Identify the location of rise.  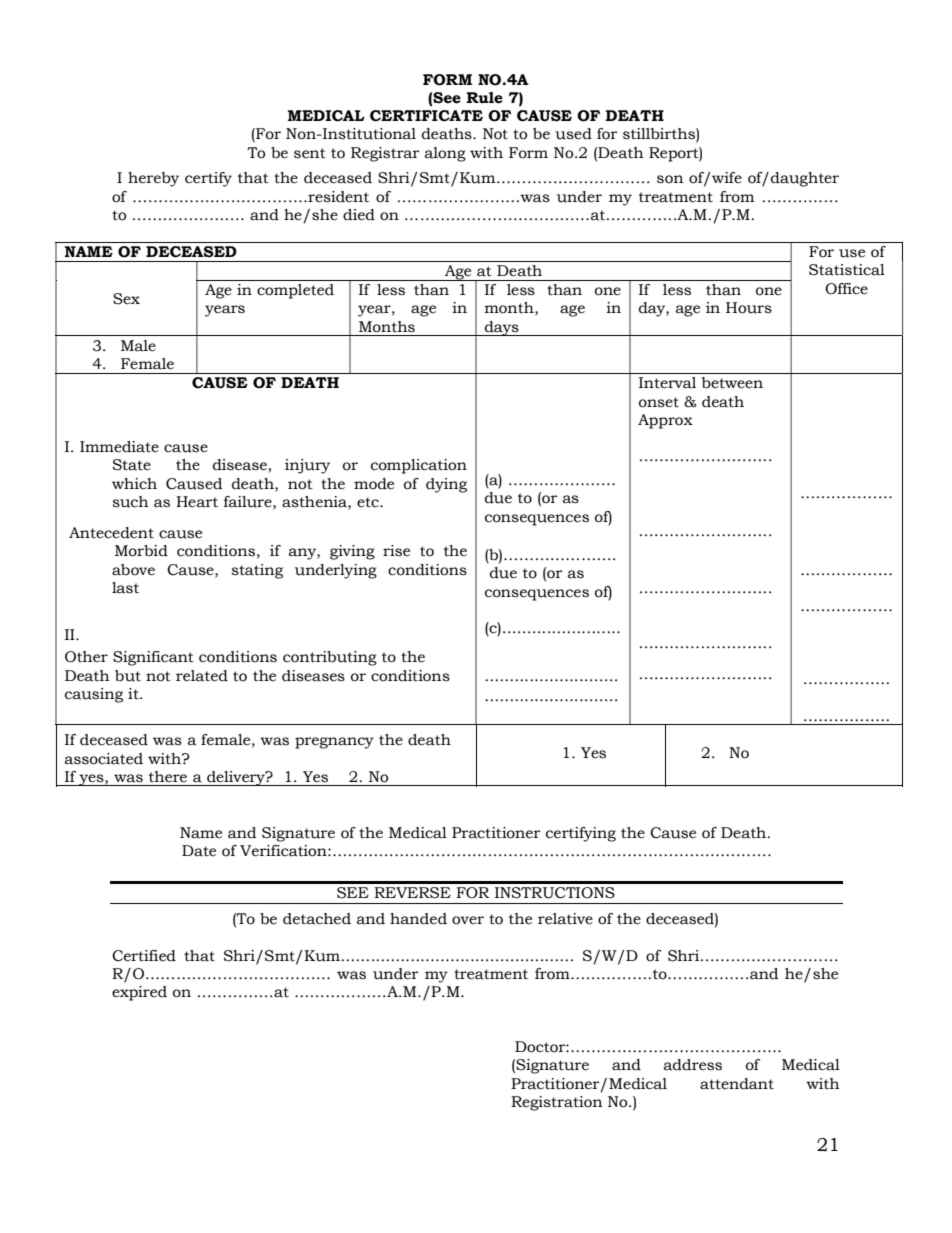
(396, 551).
